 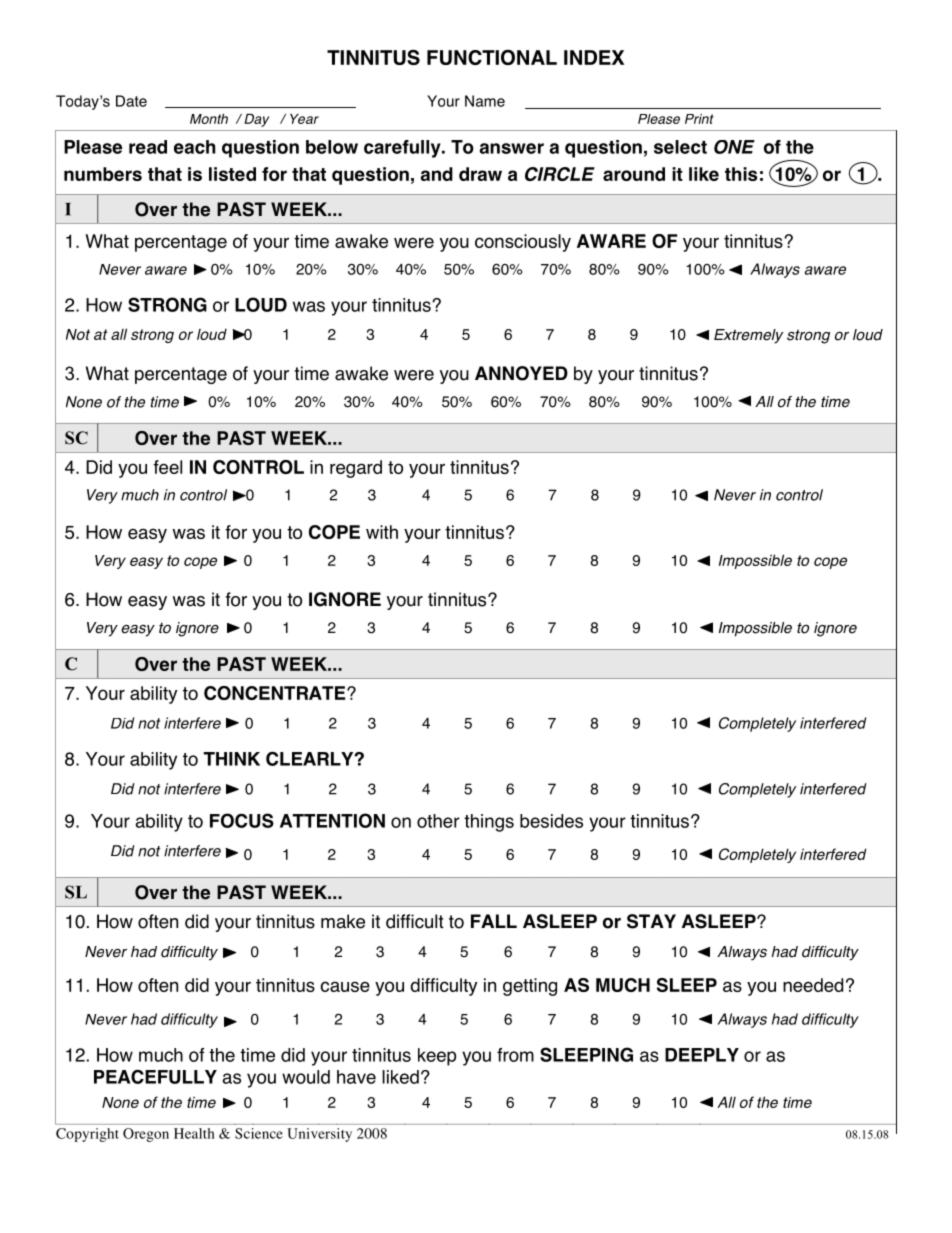 What do you see at coordinates (167, 467) in the screenshot?
I see `feel` at bounding box center [167, 467].
